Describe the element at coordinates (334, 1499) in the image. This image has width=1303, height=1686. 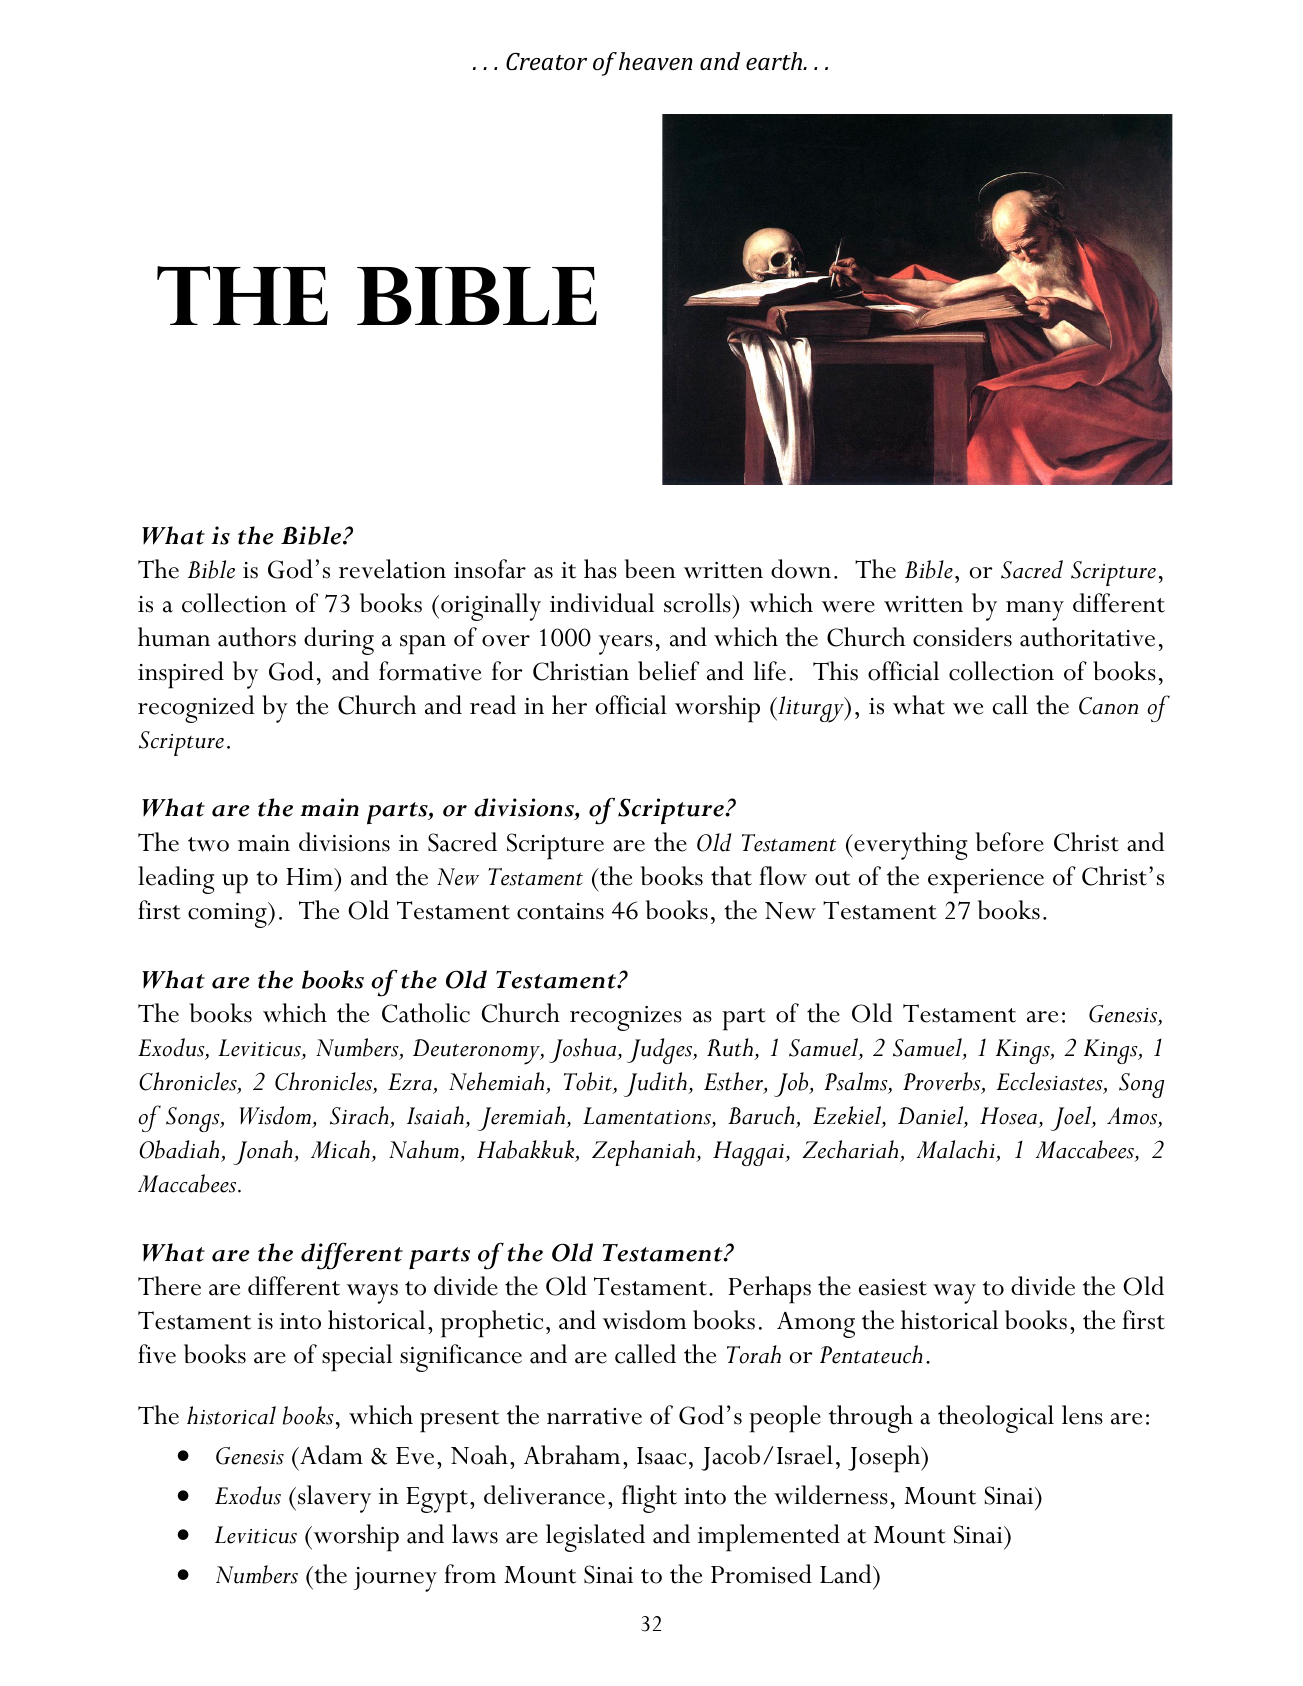
I see `slavery` at that location.
